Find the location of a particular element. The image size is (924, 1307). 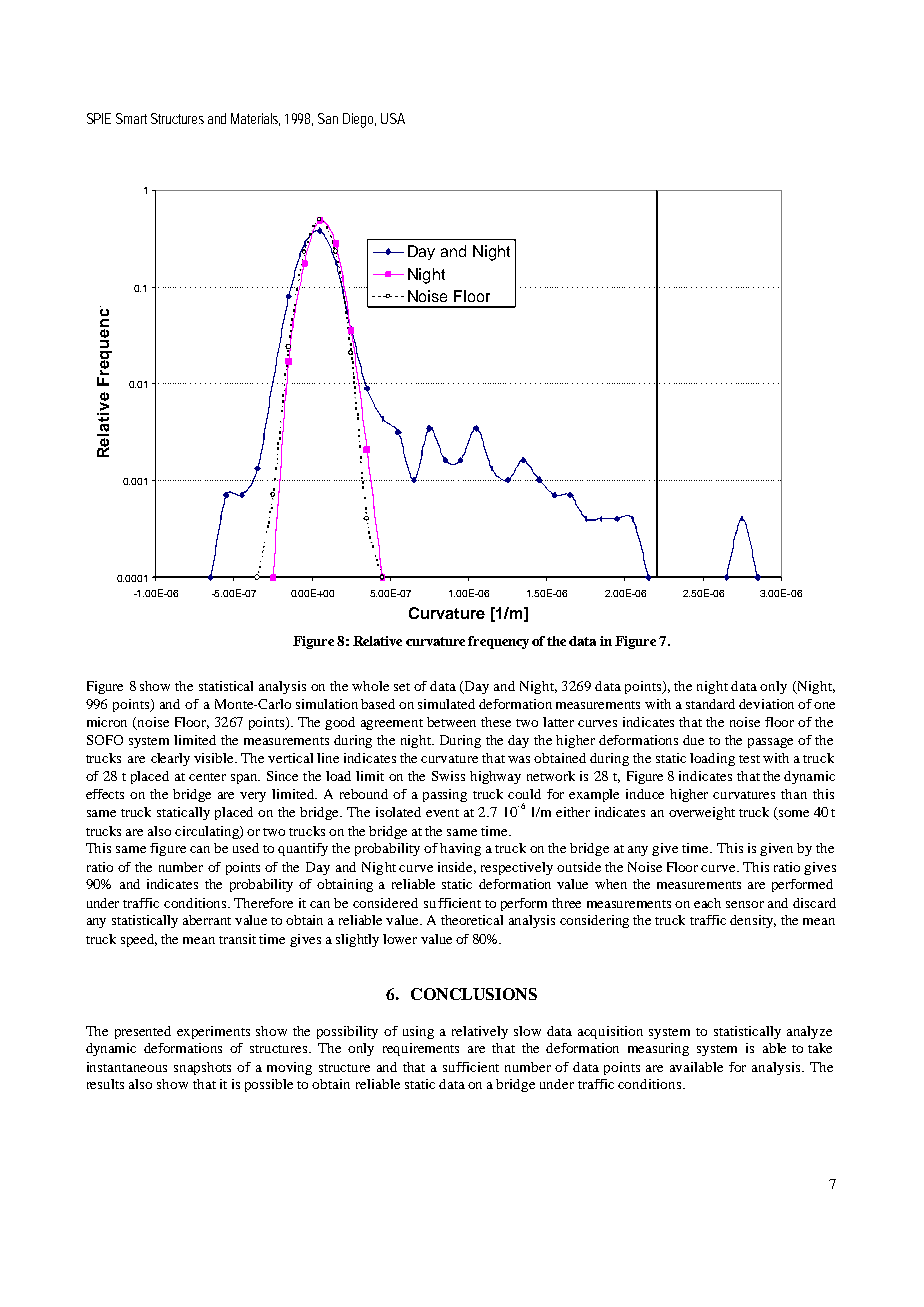

set is located at coordinates (402, 687).
